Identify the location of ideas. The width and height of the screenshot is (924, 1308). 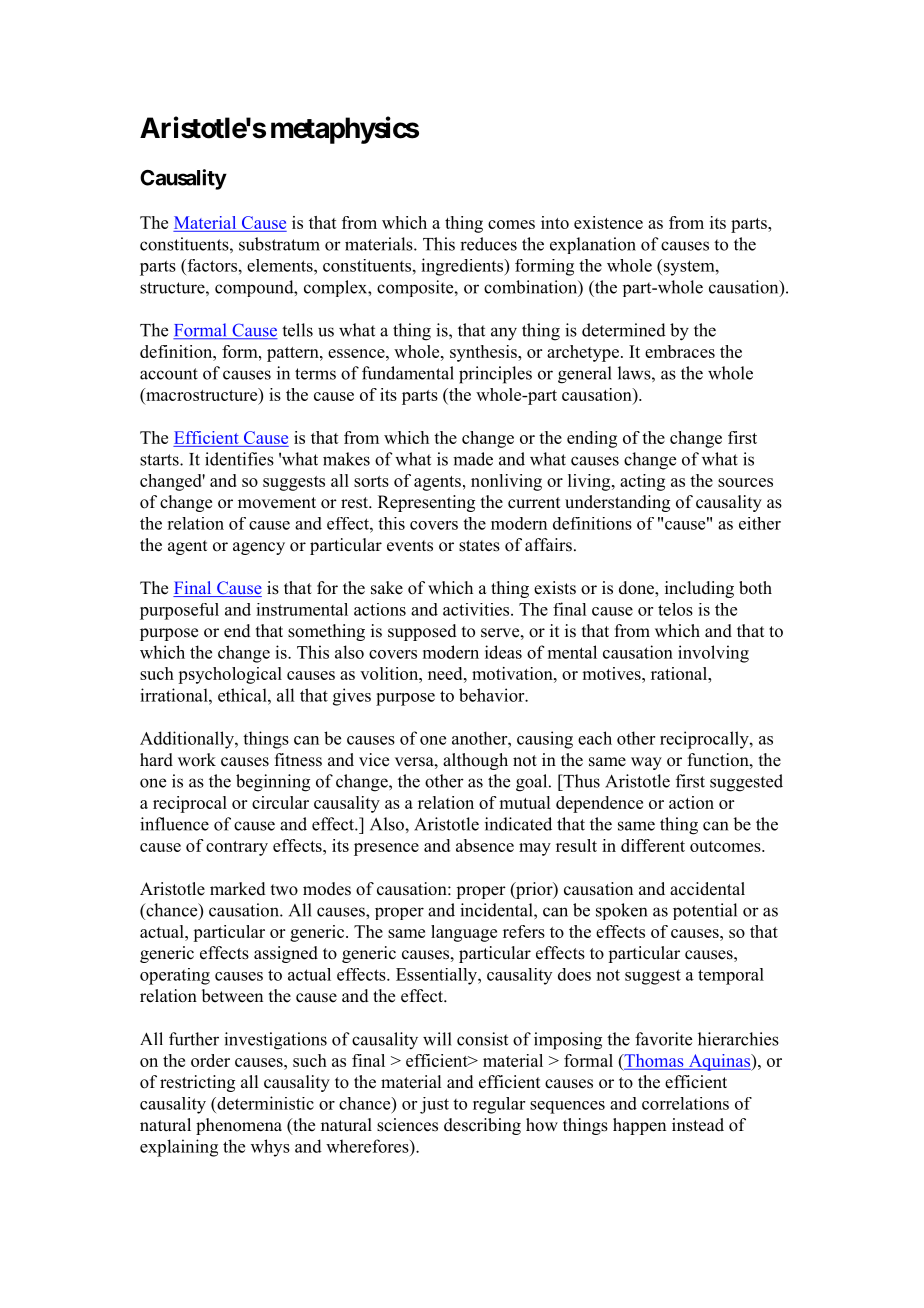
(503, 652).
